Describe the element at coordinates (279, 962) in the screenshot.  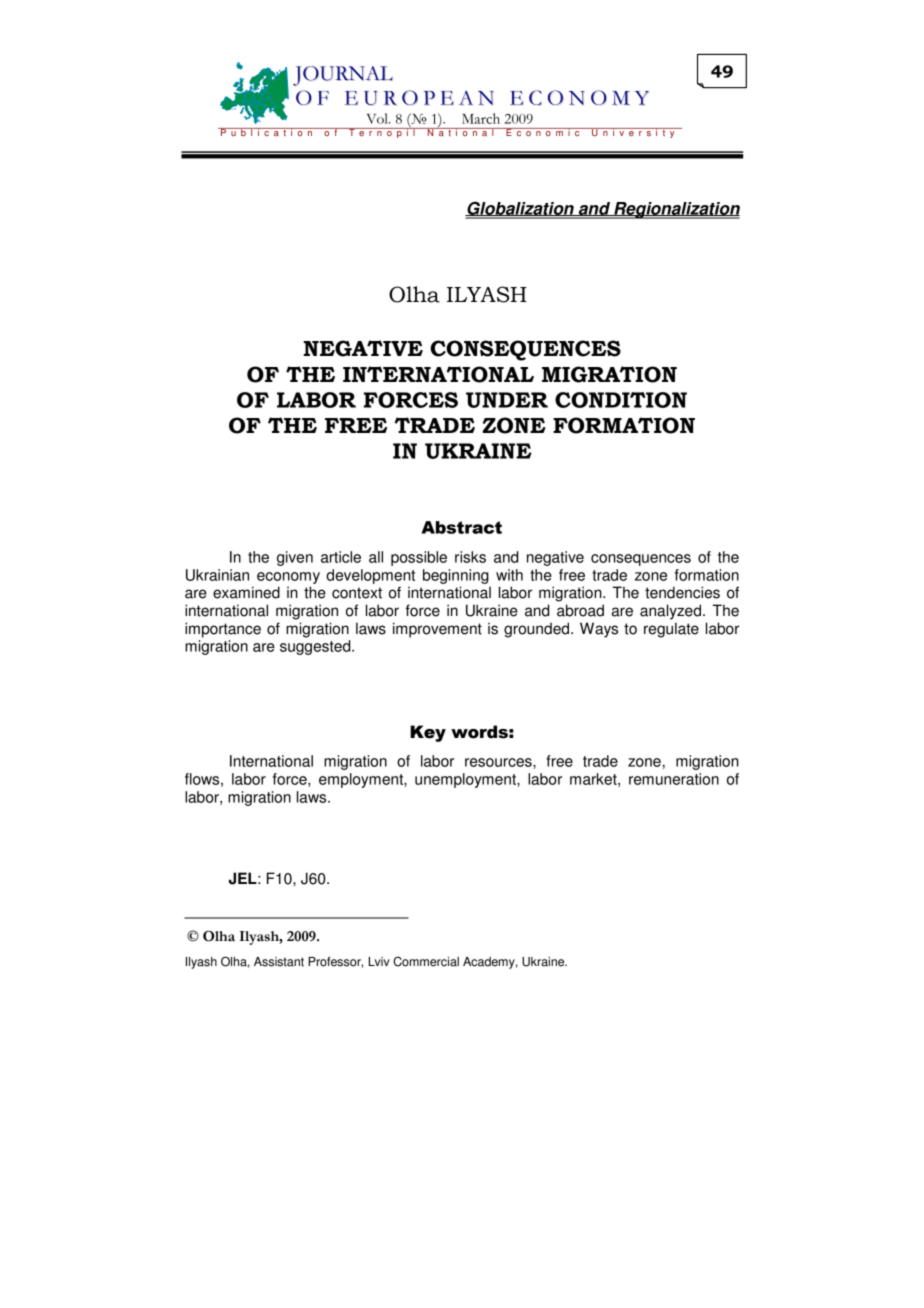
I see `Assistant` at that location.
